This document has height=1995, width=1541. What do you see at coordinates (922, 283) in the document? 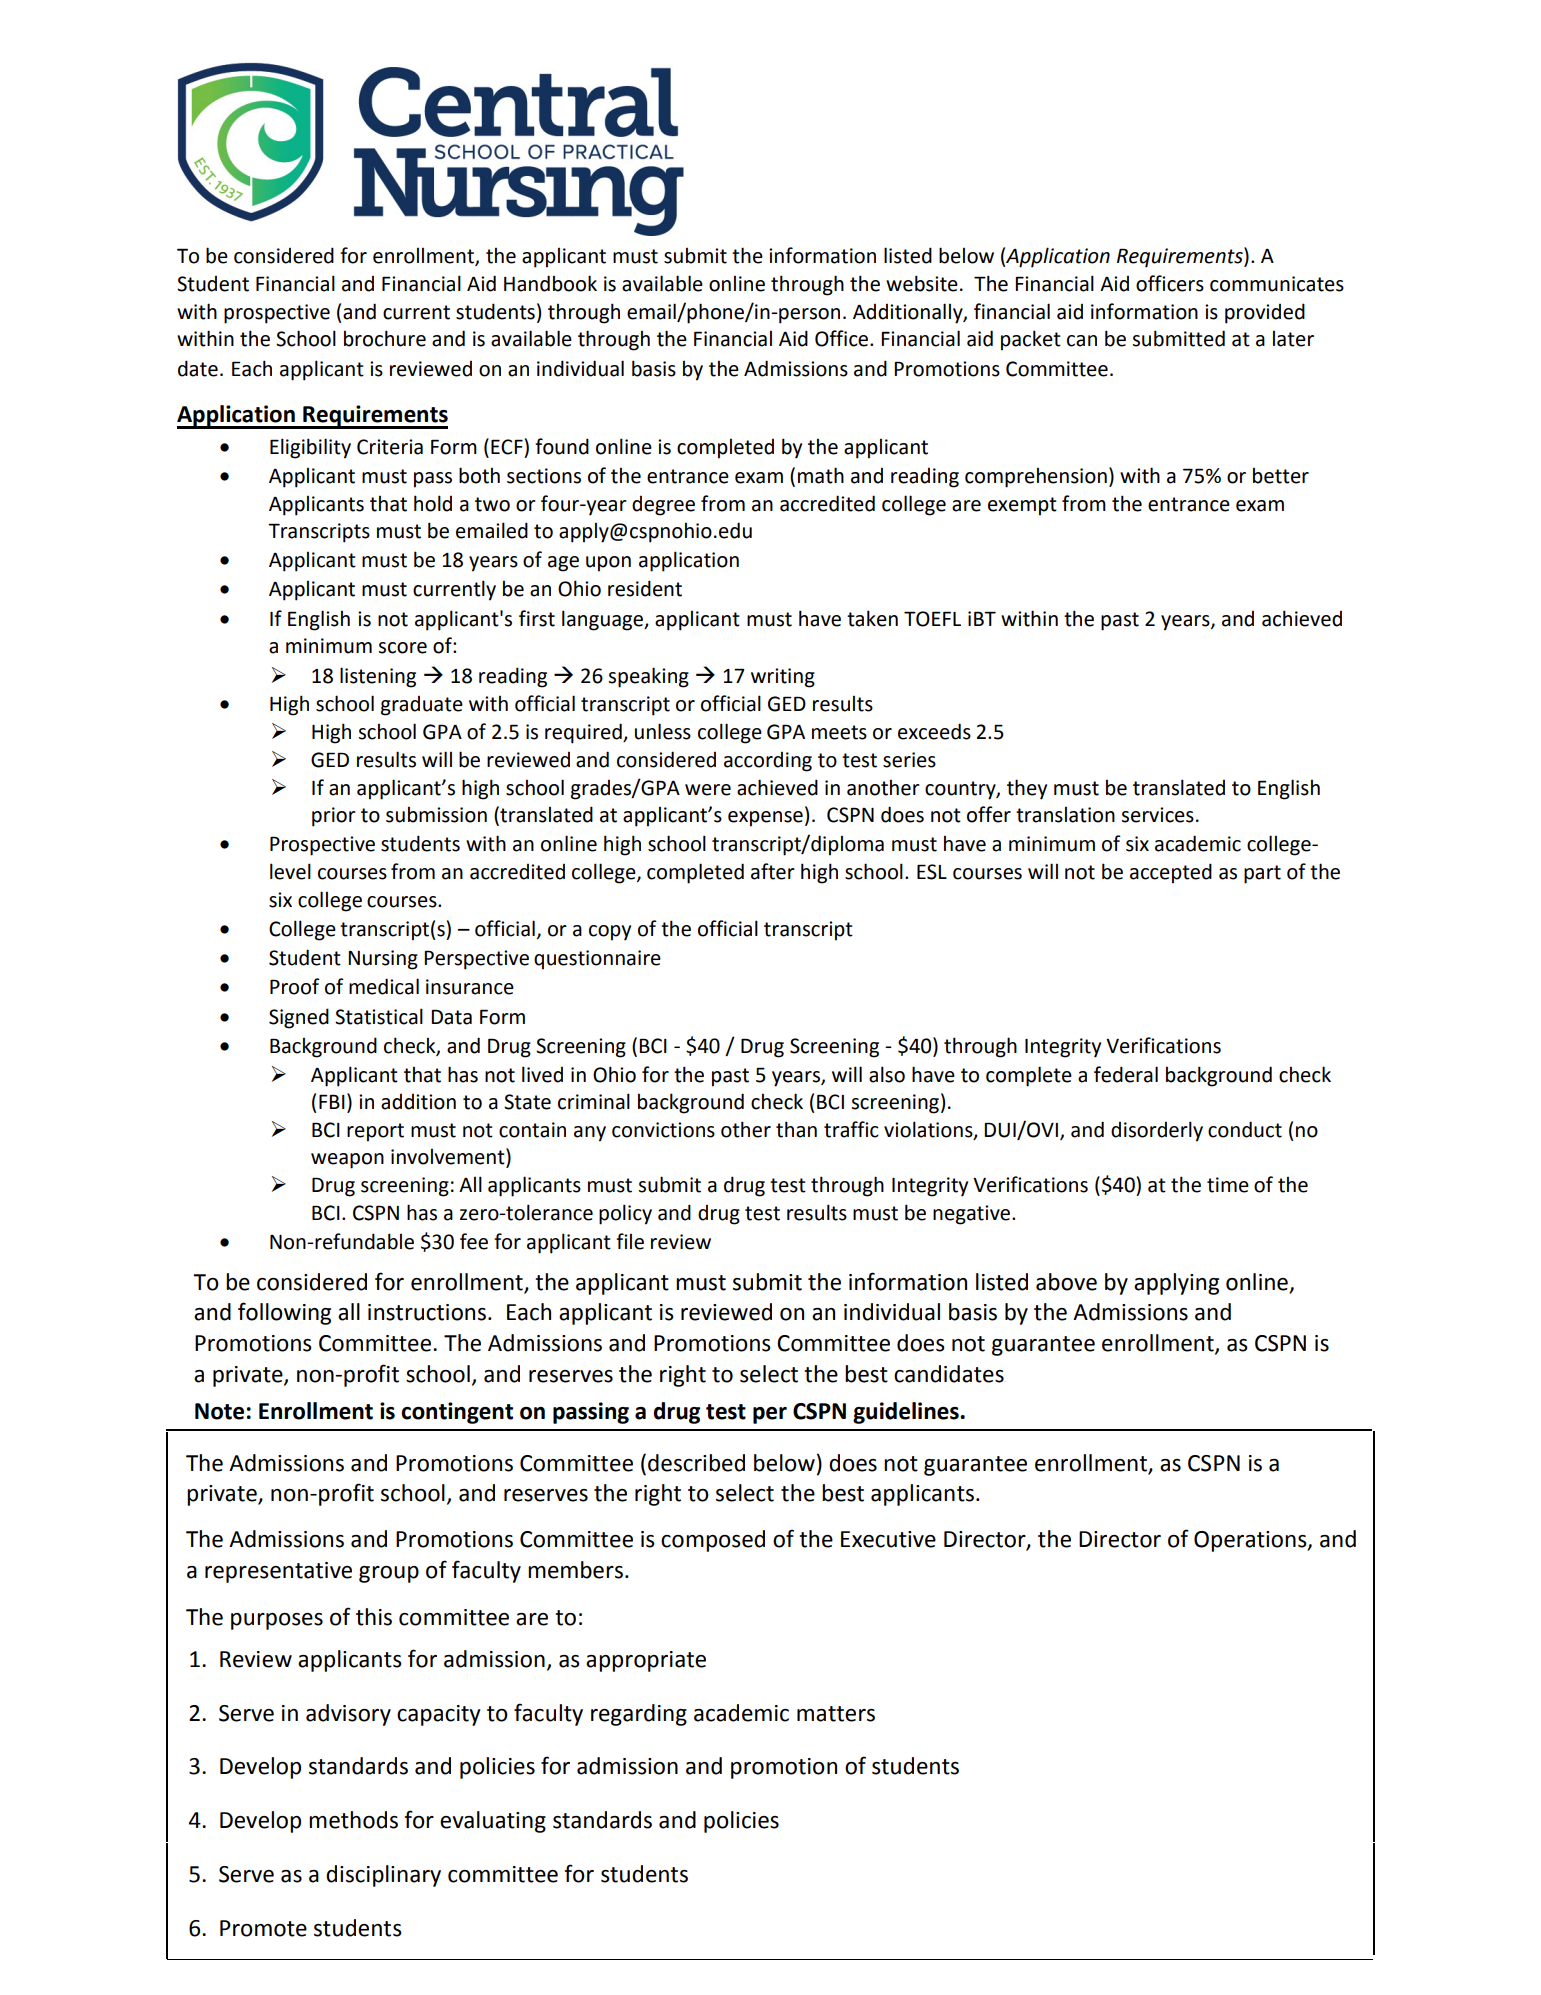
I see `website` at bounding box center [922, 283].
